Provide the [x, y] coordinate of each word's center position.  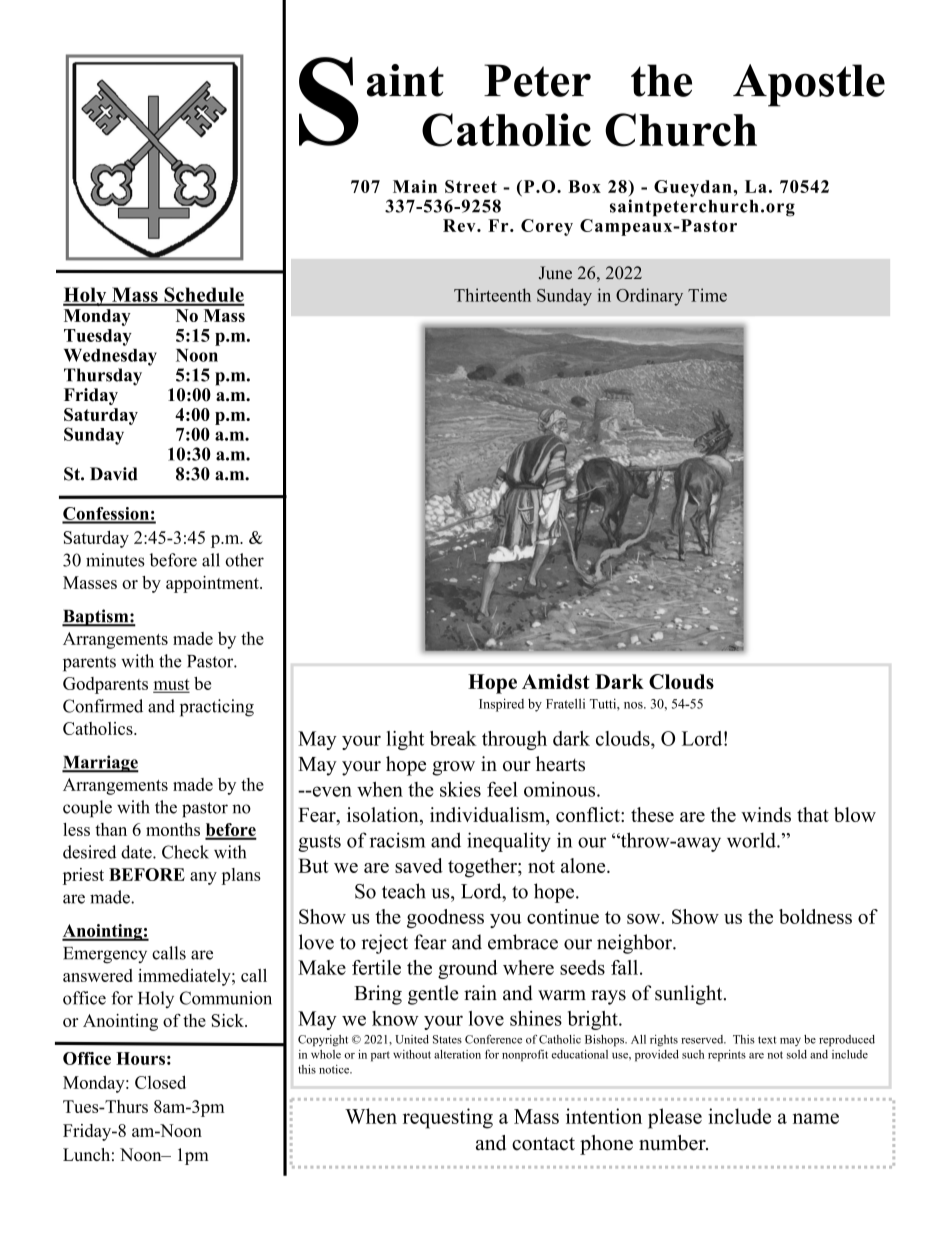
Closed [160, 1082]
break [453, 738]
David [114, 474]
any [203, 878]
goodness [445, 918]
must [172, 685]
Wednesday [110, 357]
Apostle [809, 85]
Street [471, 186]
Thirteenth [492, 295]
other [244, 560]
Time [707, 295]
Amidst [556, 681]
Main [415, 186]
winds [766, 814]
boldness [815, 916]
